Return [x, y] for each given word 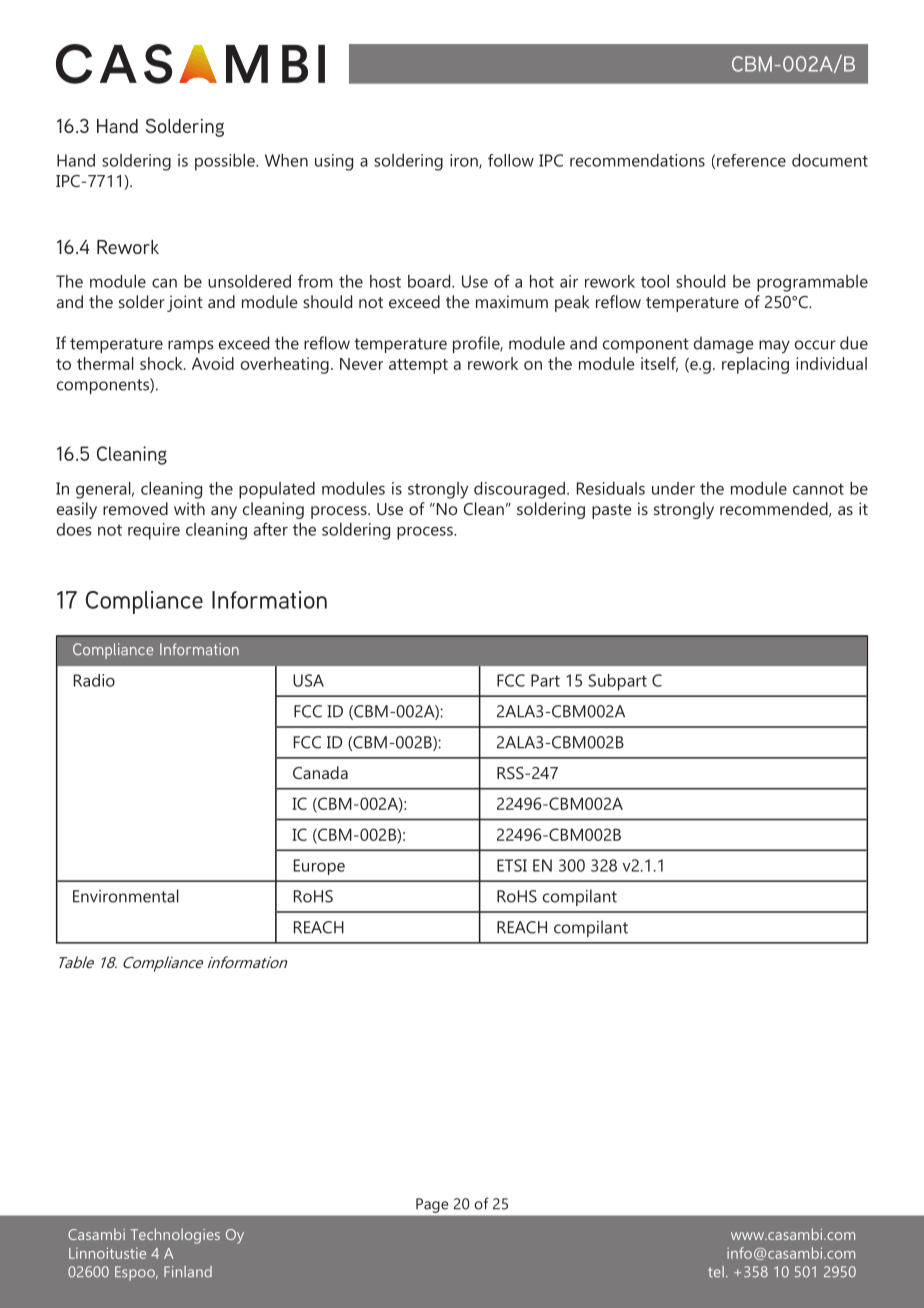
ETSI [512, 865]
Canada [320, 772]
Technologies [175, 1236]
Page [432, 1205]
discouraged [519, 490]
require [154, 531]
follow [511, 160]
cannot [818, 489]
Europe [319, 867]
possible [226, 162]
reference [751, 160]
